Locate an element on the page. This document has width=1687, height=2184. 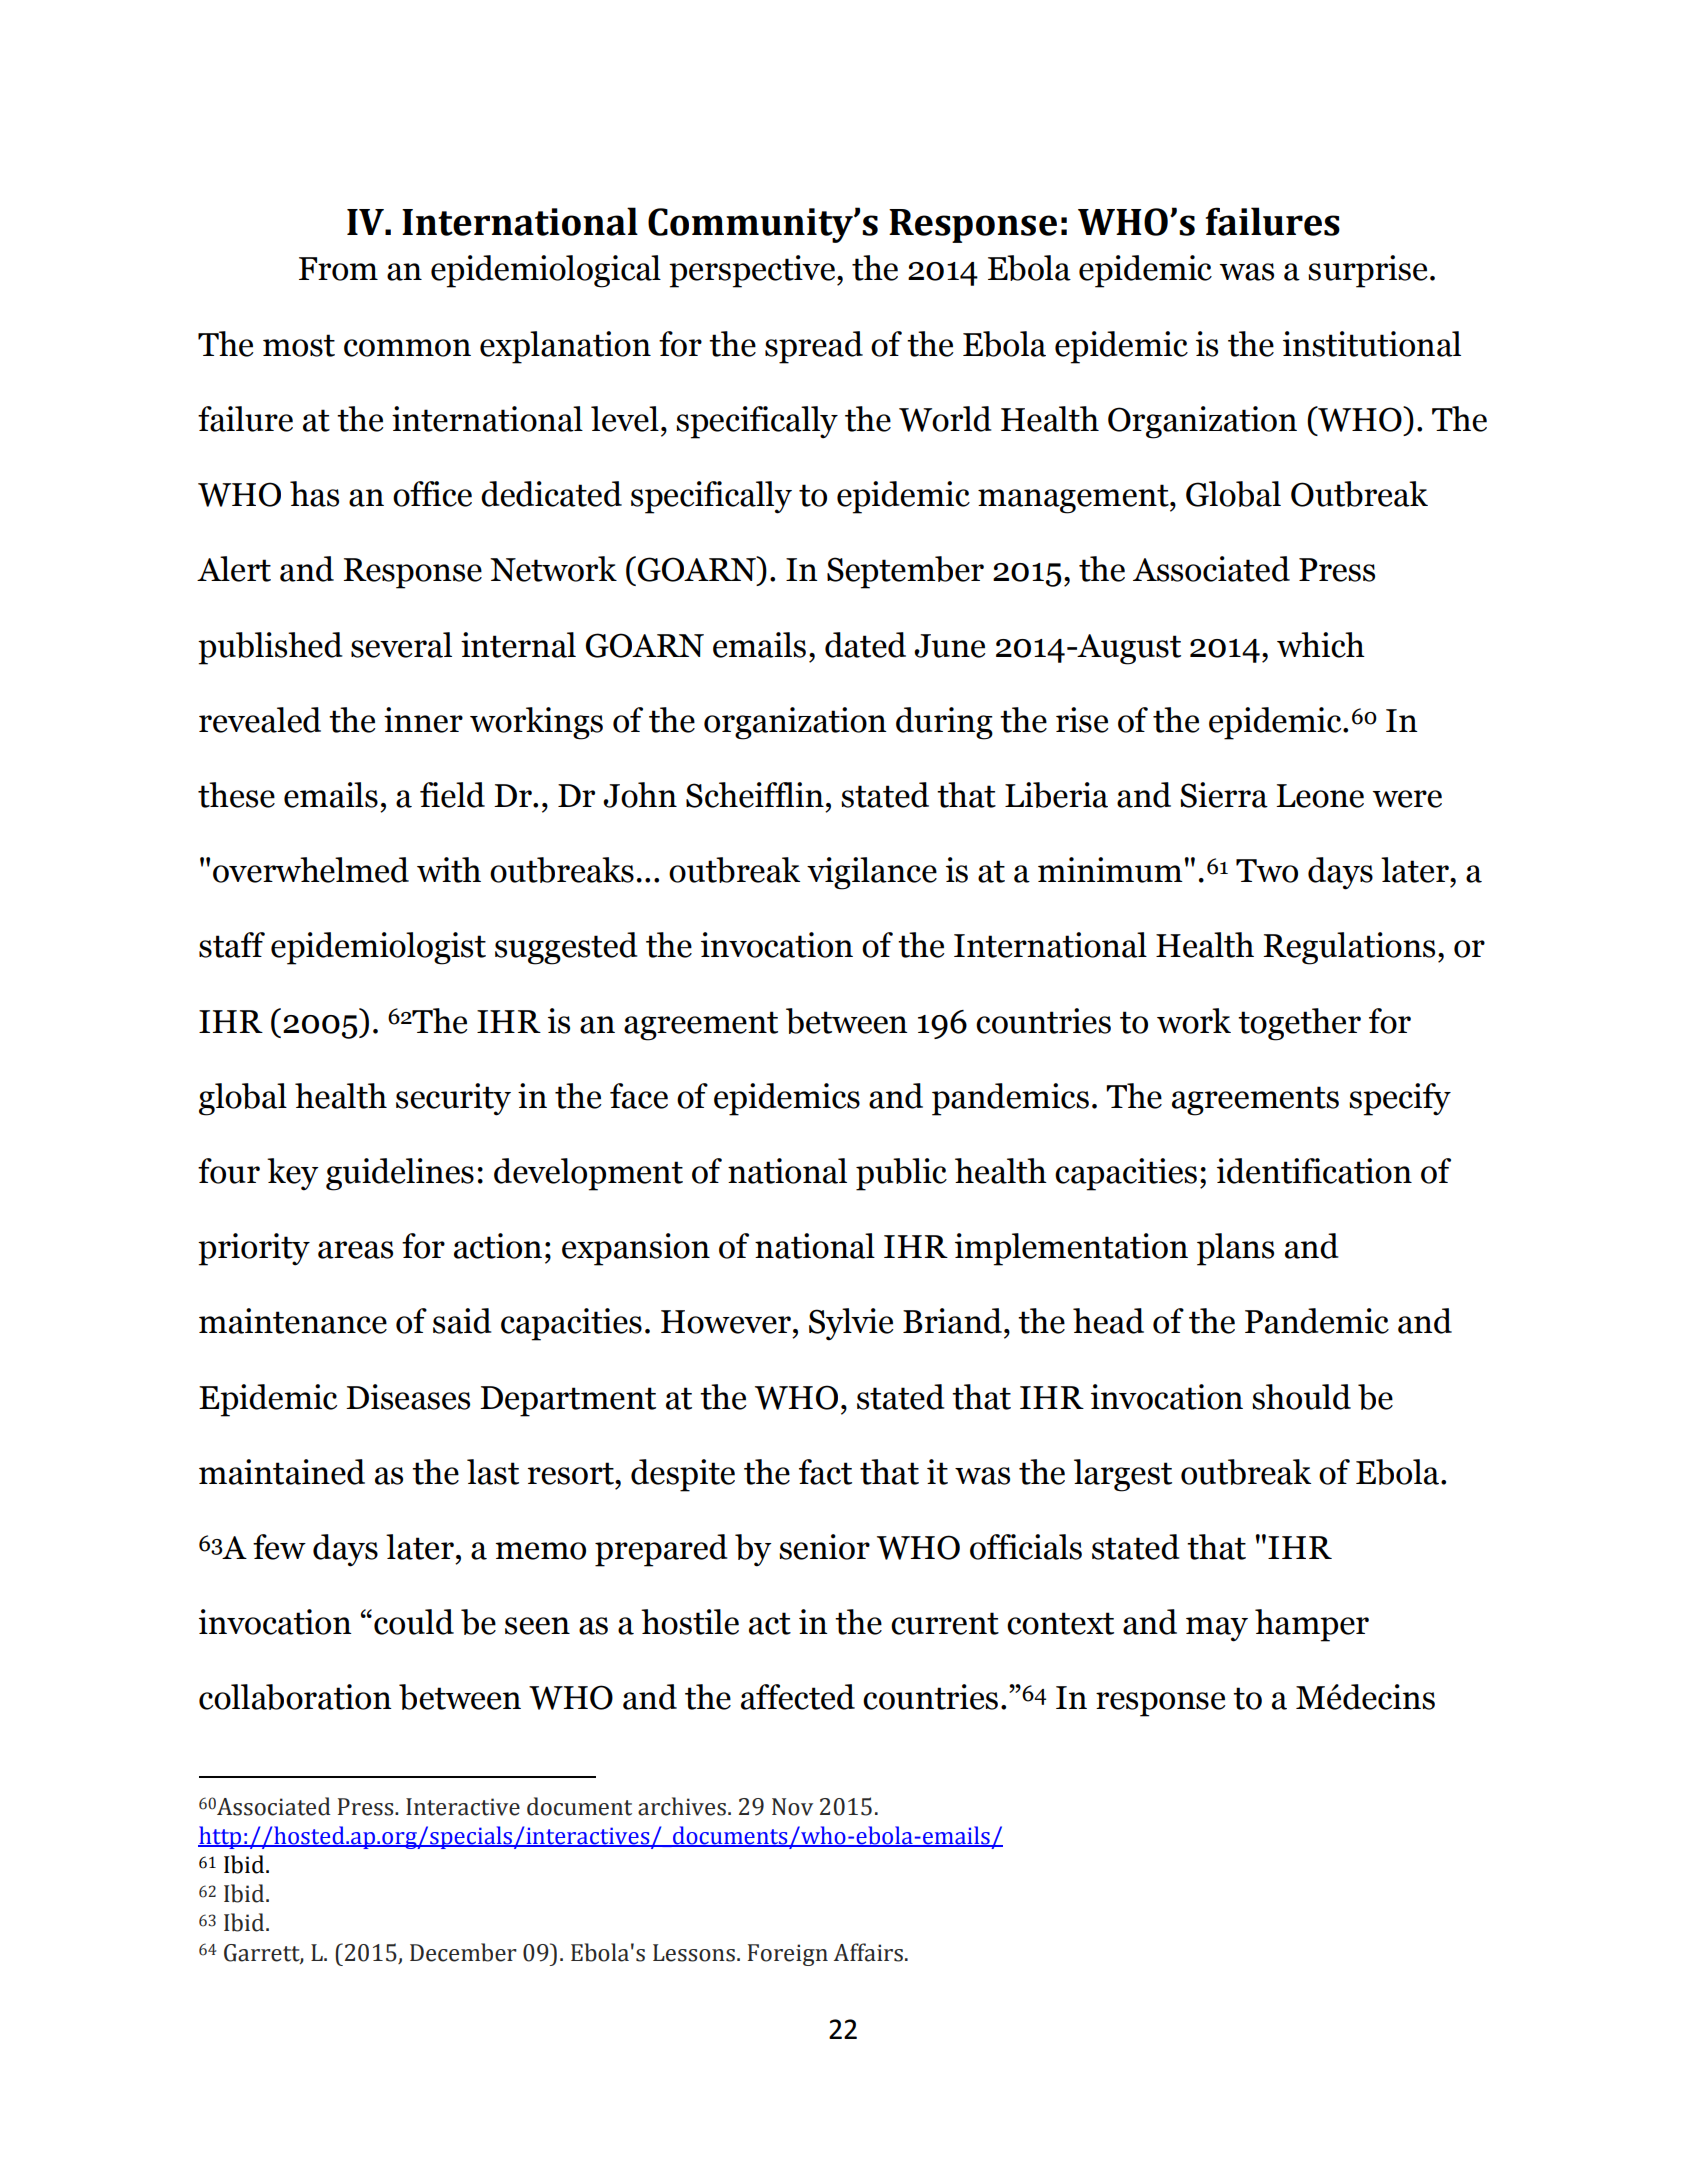
overwhelmed is located at coordinates (311, 870).
